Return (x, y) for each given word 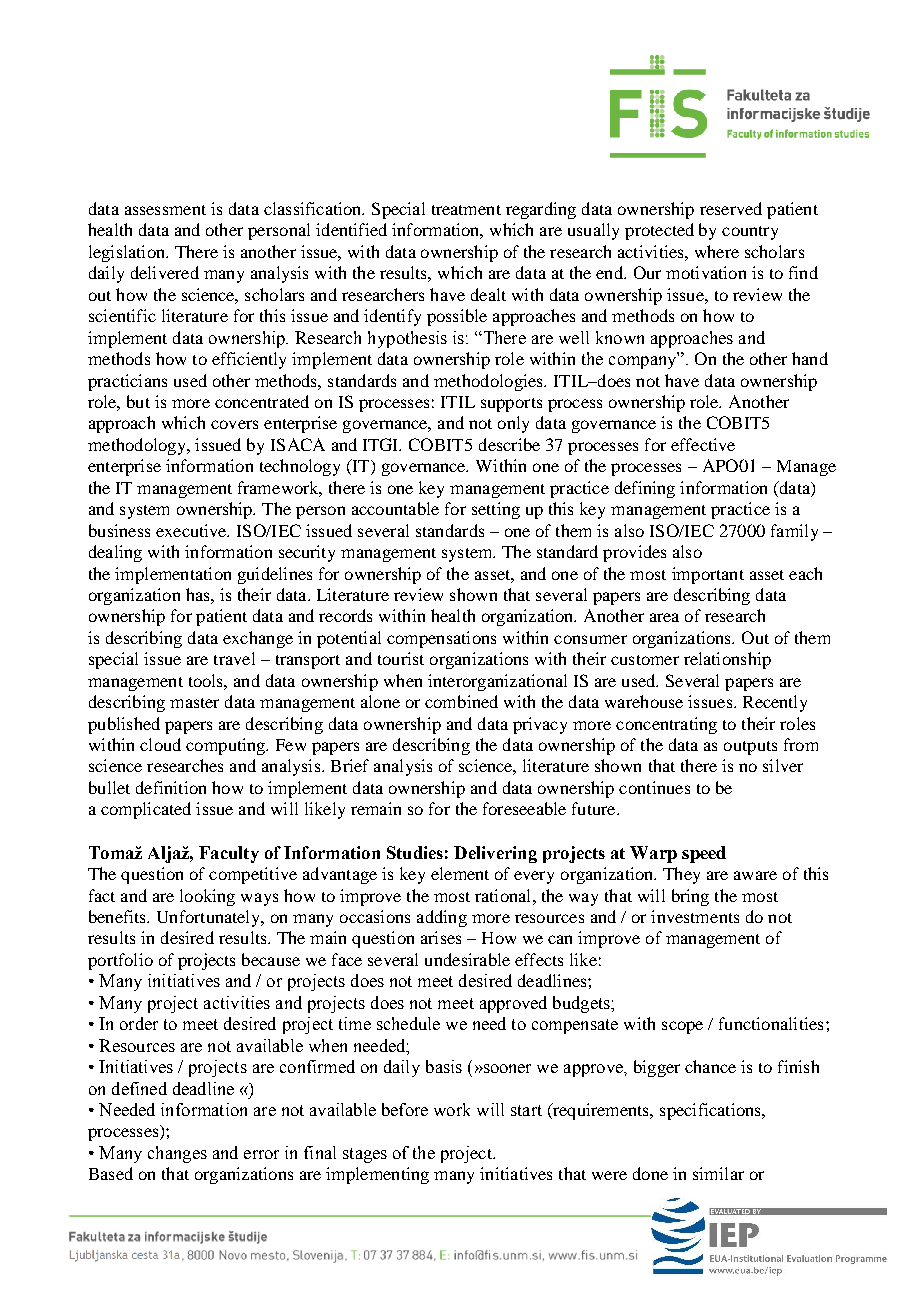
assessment (165, 210)
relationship (727, 660)
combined (461, 701)
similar (718, 1173)
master (194, 703)
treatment (466, 210)
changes (177, 1154)
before (405, 1109)
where (717, 251)
